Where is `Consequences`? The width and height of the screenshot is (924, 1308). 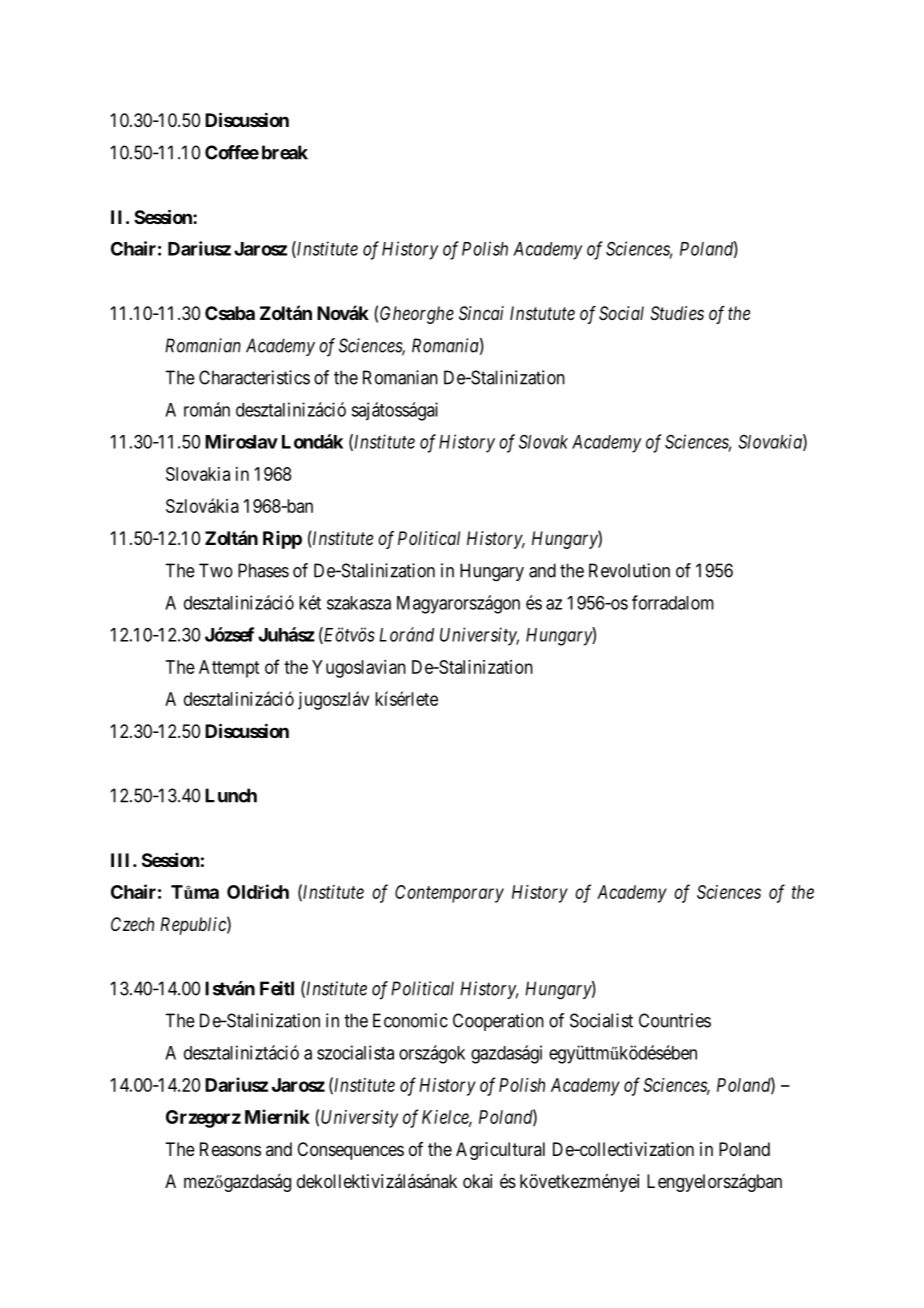
Consequences is located at coordinates (350, 1151).
